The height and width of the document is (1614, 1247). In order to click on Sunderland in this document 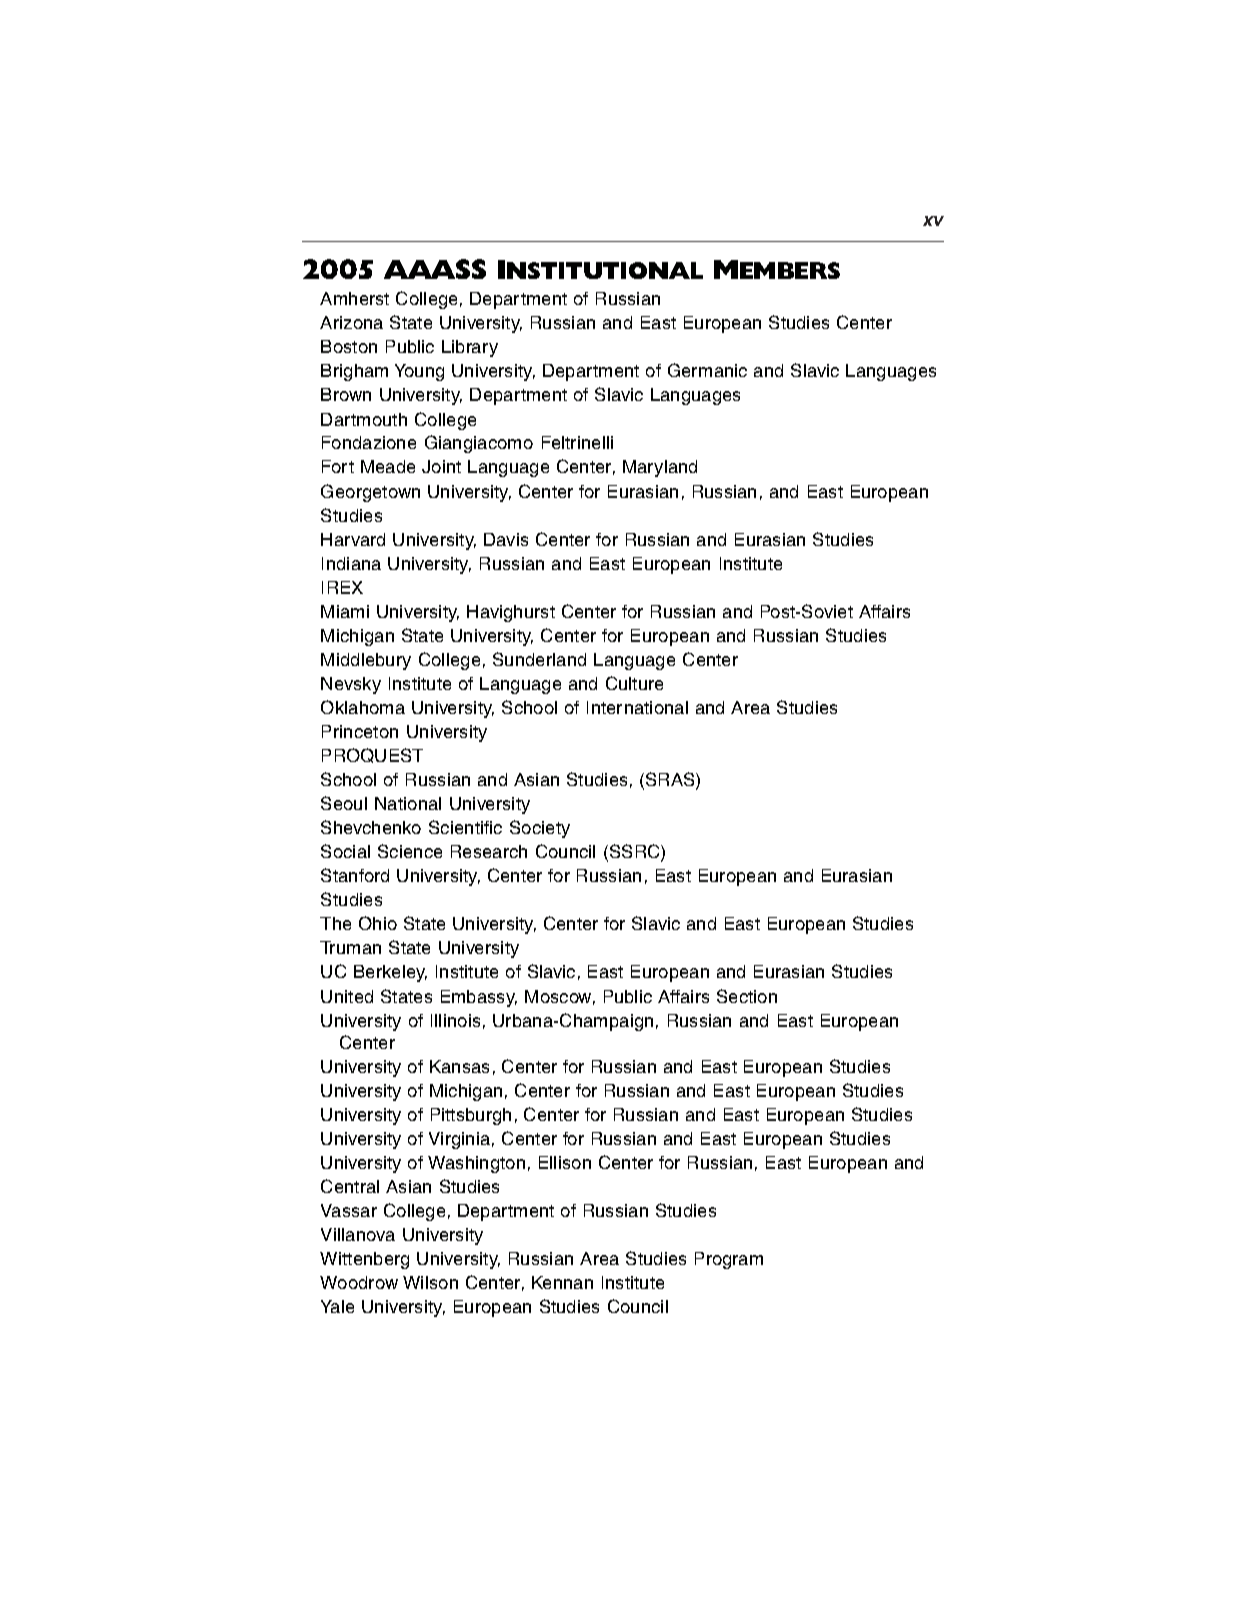, I will do `click(539, 659)`.
